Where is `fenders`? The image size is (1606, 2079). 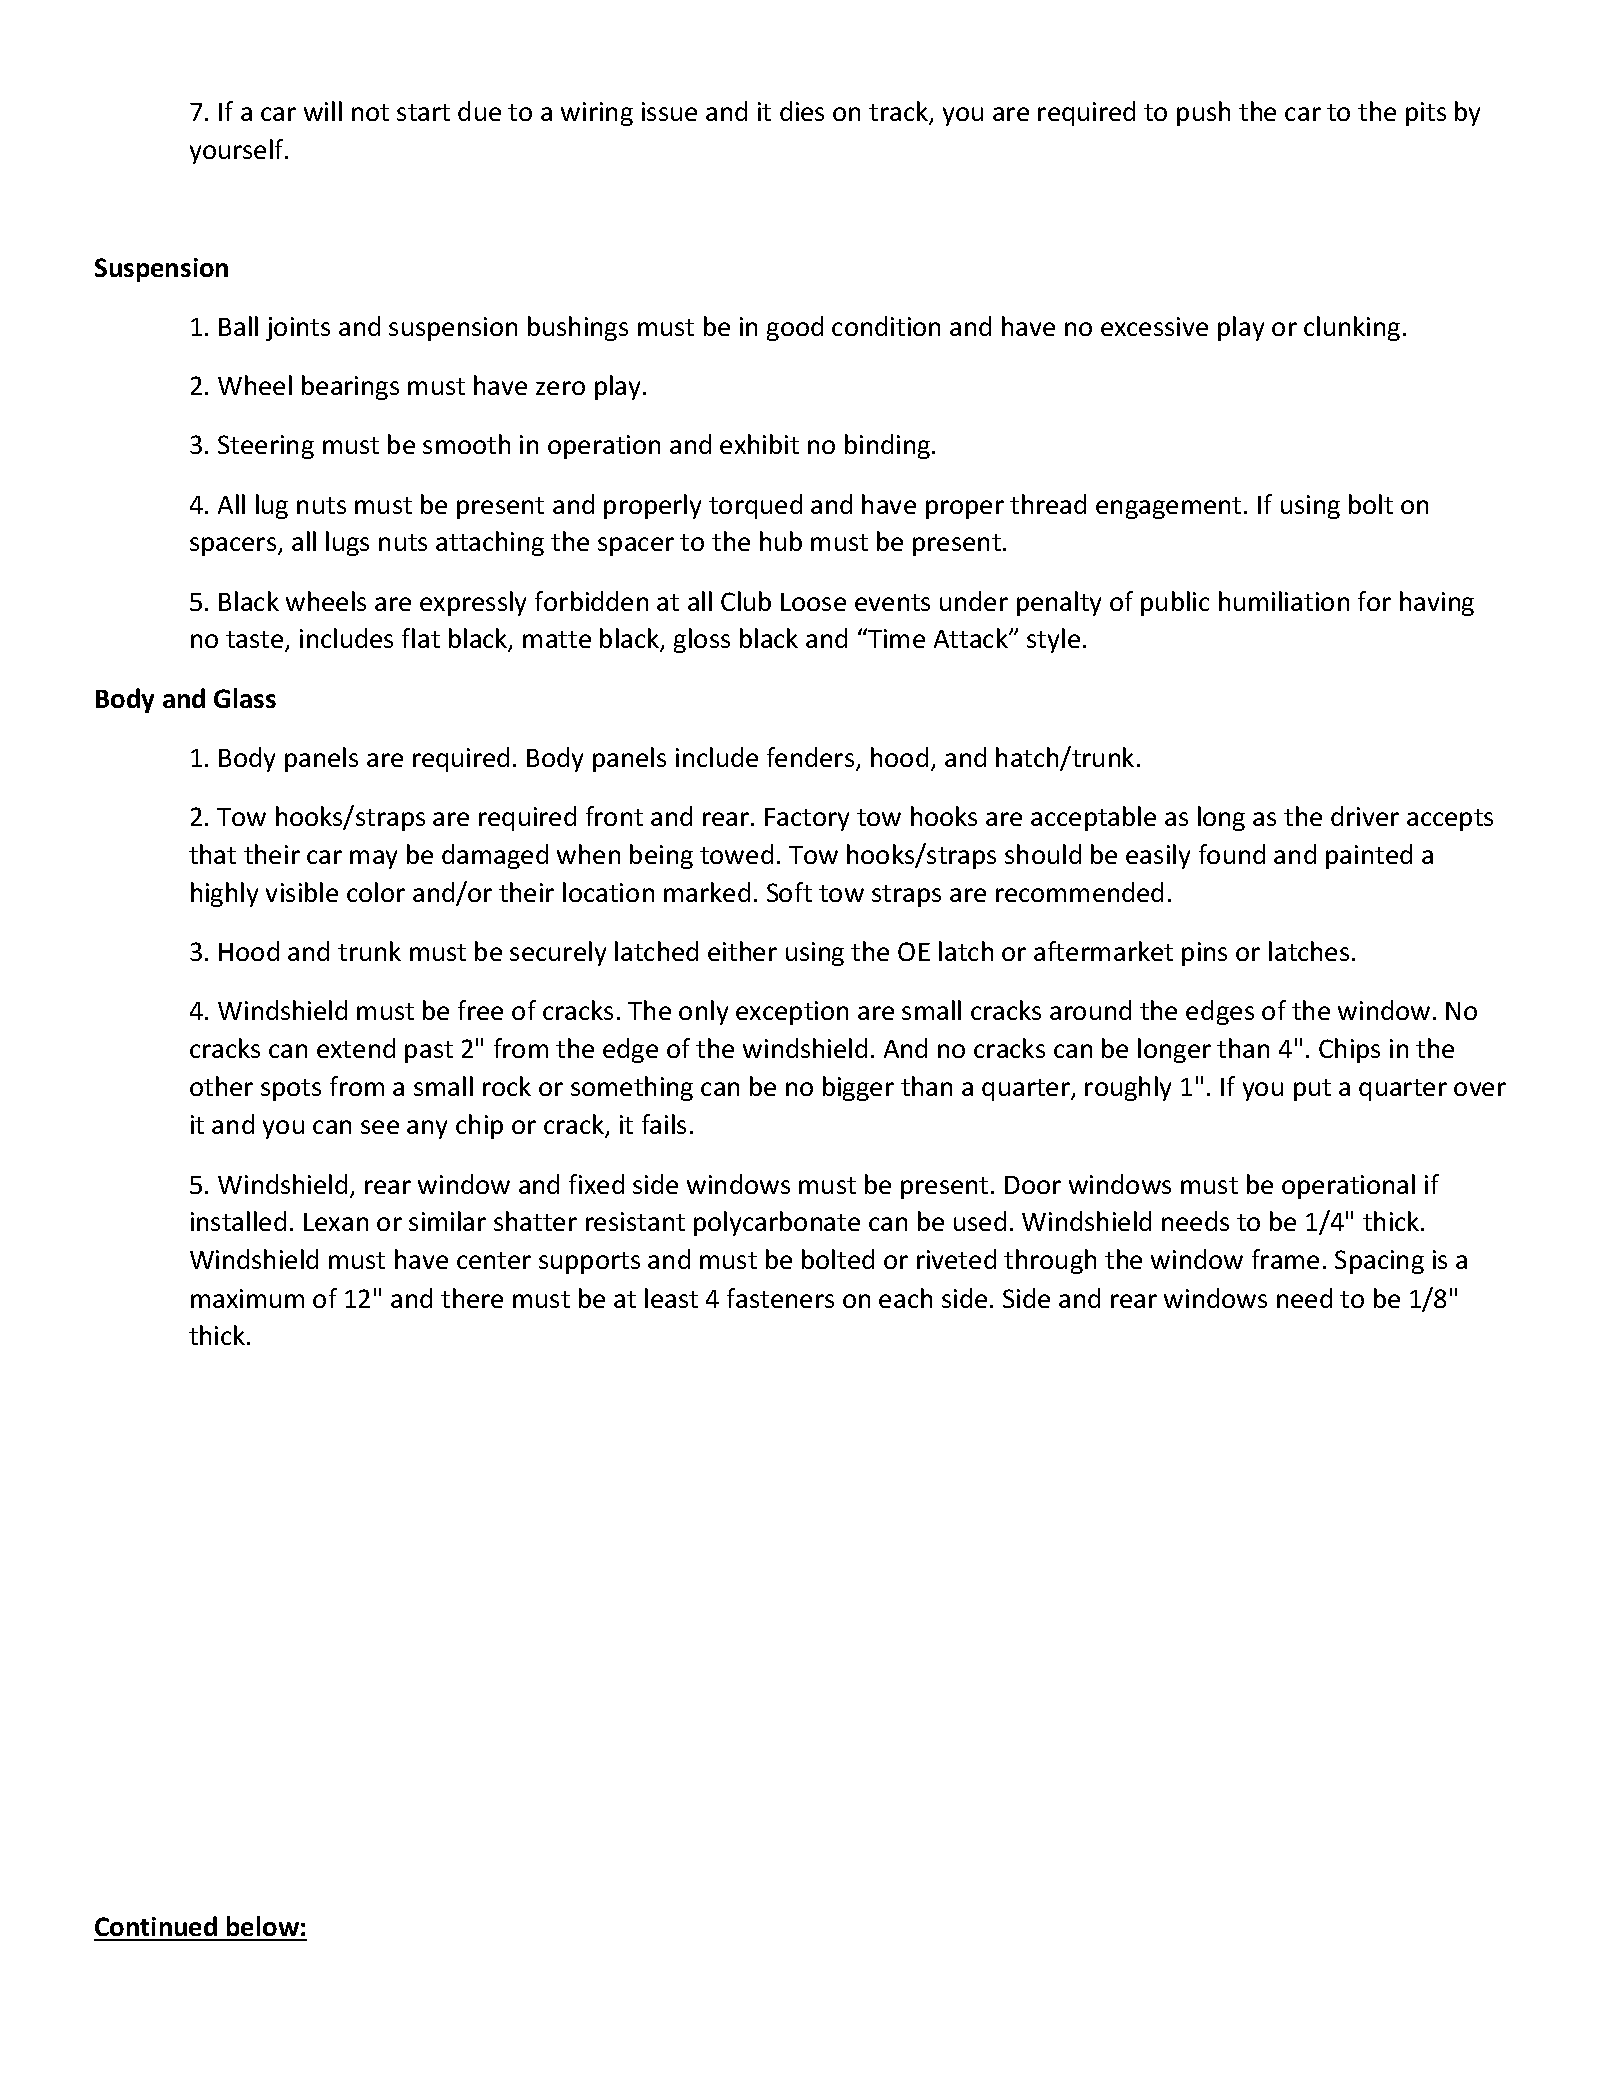
fenders is located at coordinates (812, 758).
